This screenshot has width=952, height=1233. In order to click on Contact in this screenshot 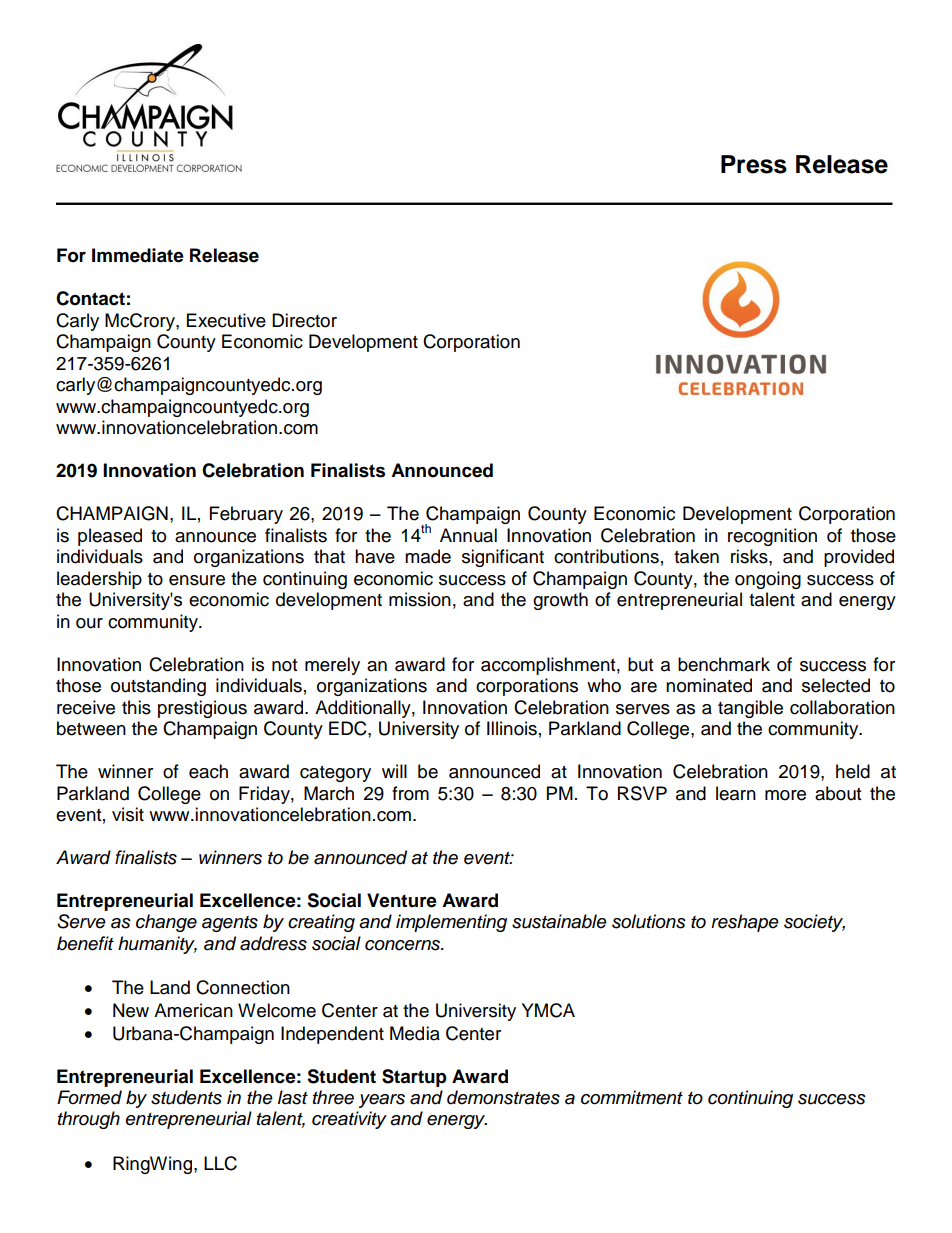, I will do `click(90, 298)`.
